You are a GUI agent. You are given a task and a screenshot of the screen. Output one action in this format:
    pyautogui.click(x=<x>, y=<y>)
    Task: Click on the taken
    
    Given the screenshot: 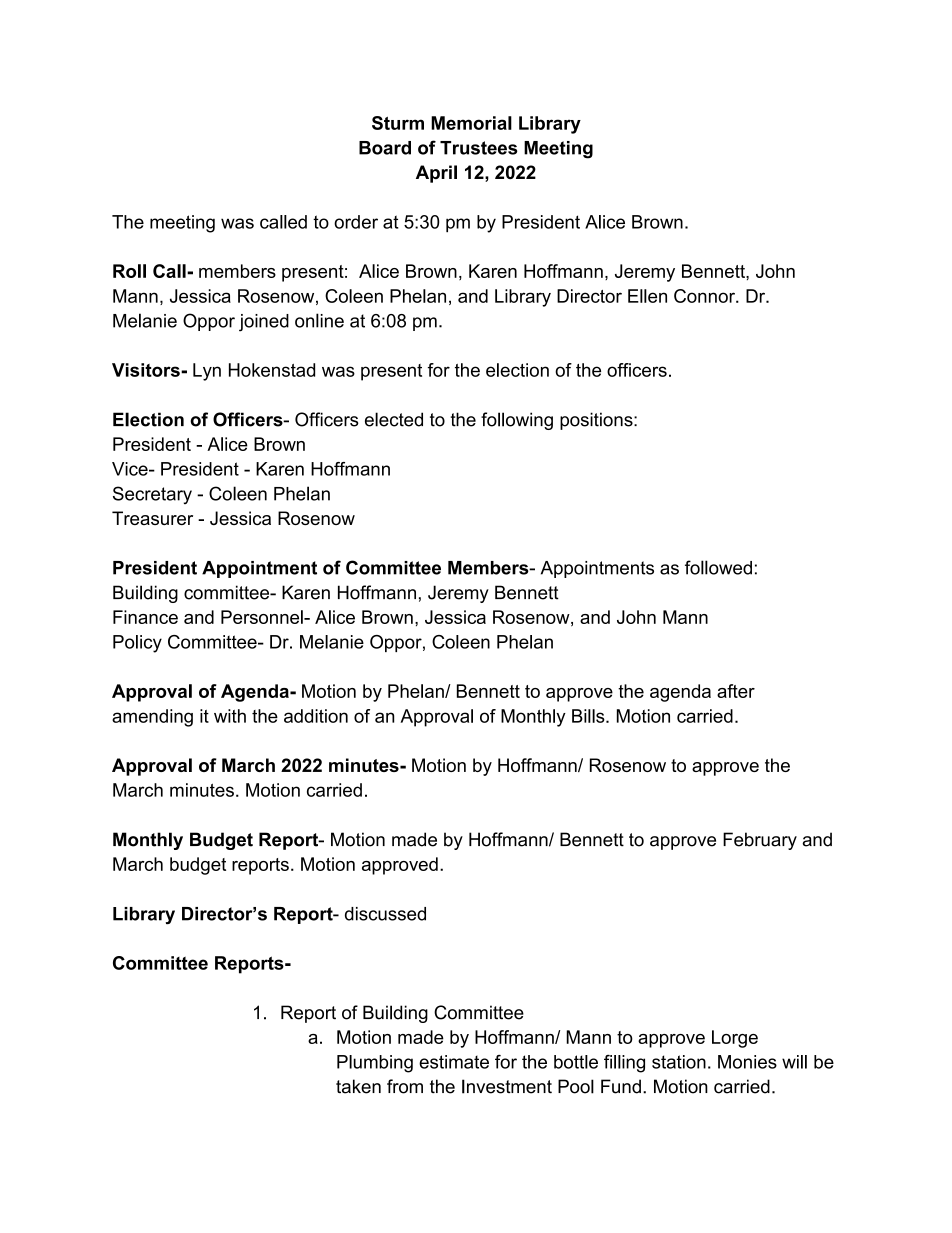 What is the action you would take?
    pyautogui.click(x=358, y=1086)
